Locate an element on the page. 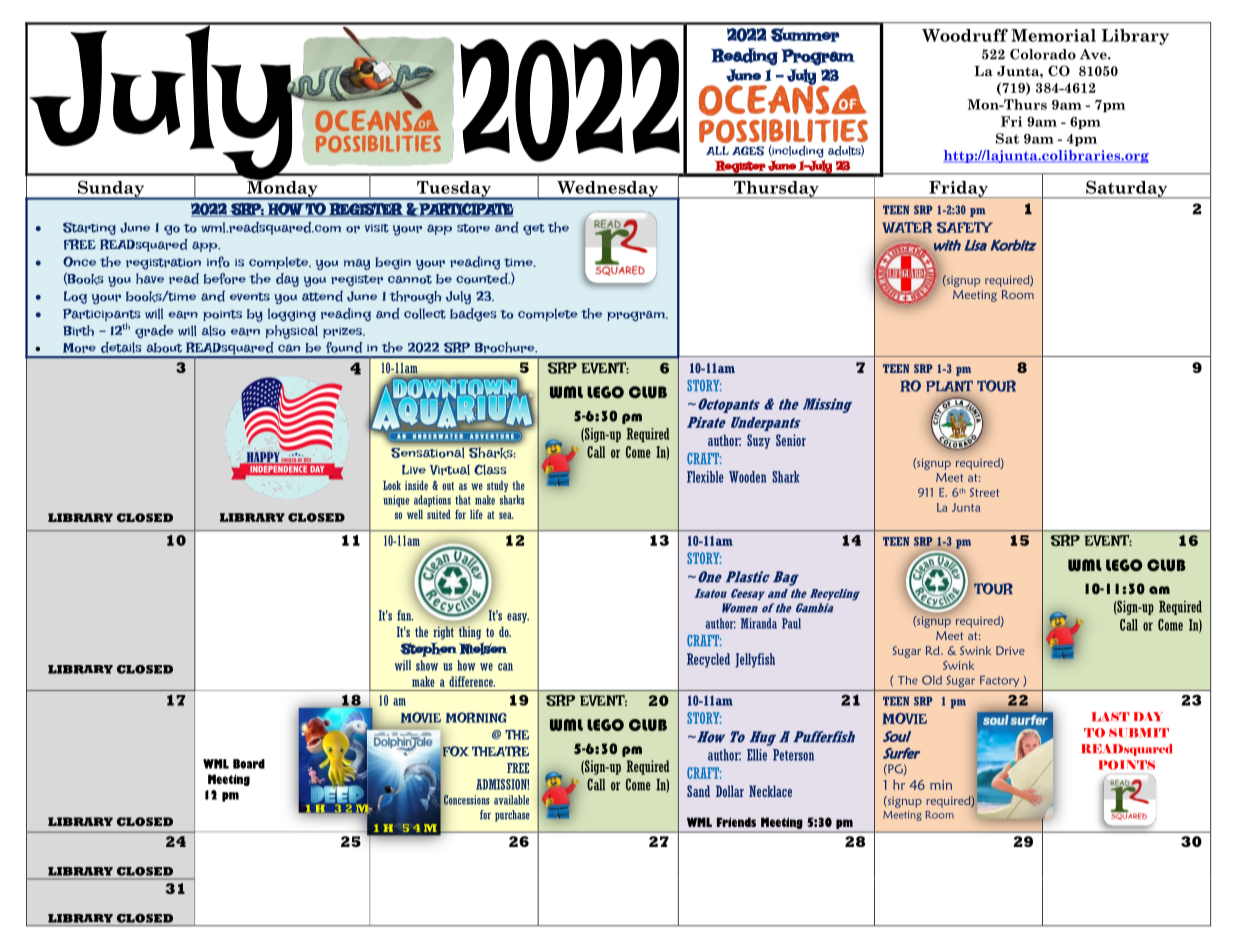 The image size is (1233, 952). Sand is located at coordinates (698, 791).
